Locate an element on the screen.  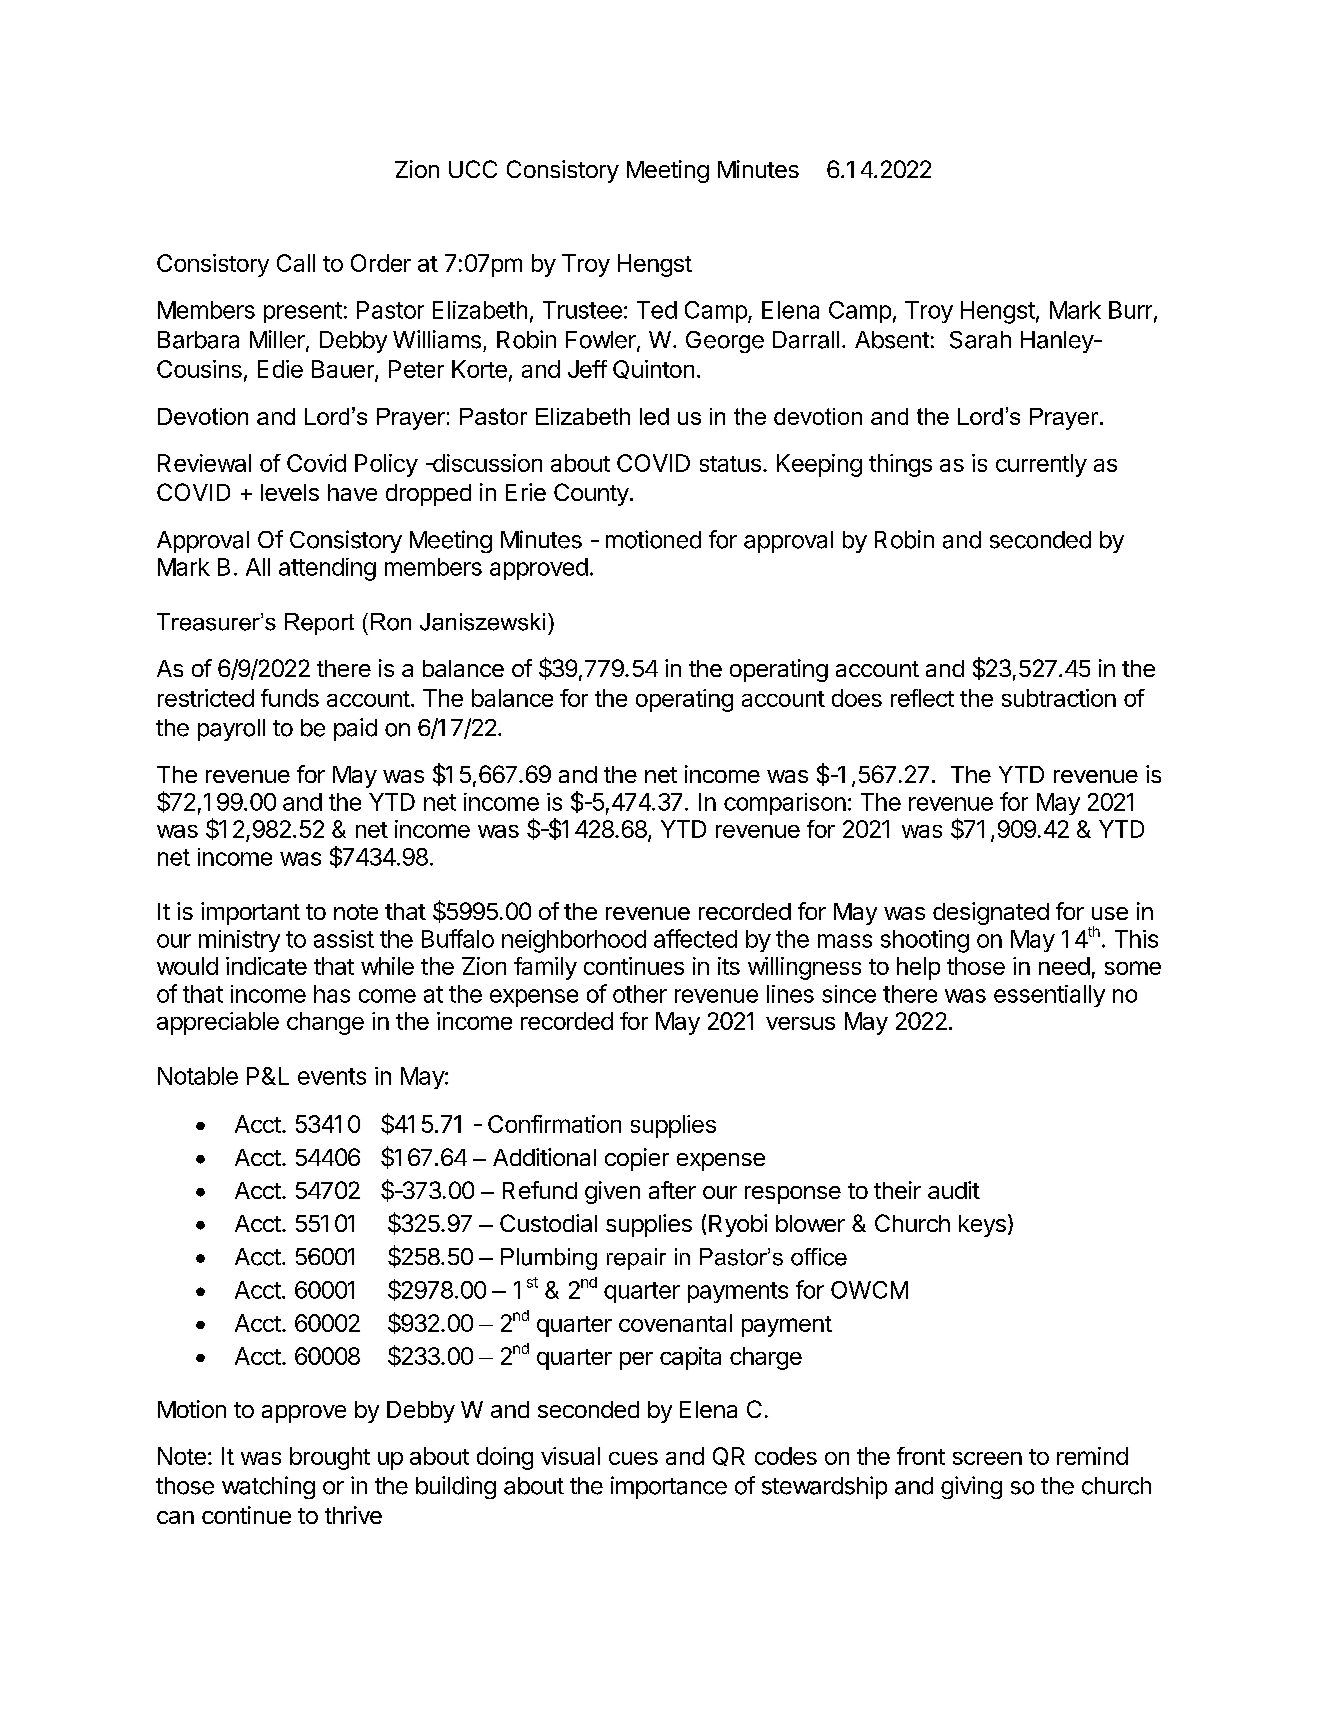
Call is located at coordinates (296, 263).
